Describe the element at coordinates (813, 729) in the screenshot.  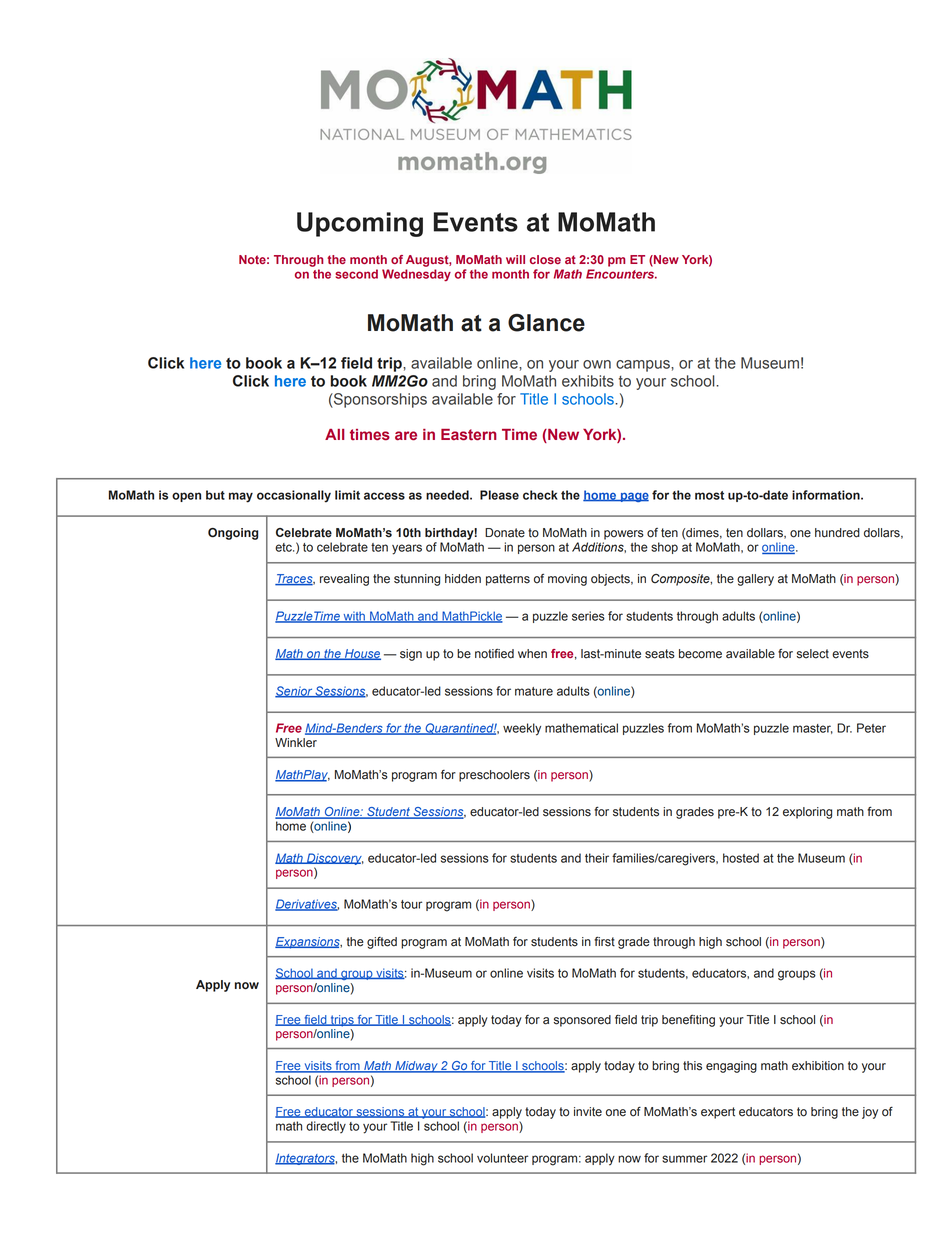
I see `master` at that location.
